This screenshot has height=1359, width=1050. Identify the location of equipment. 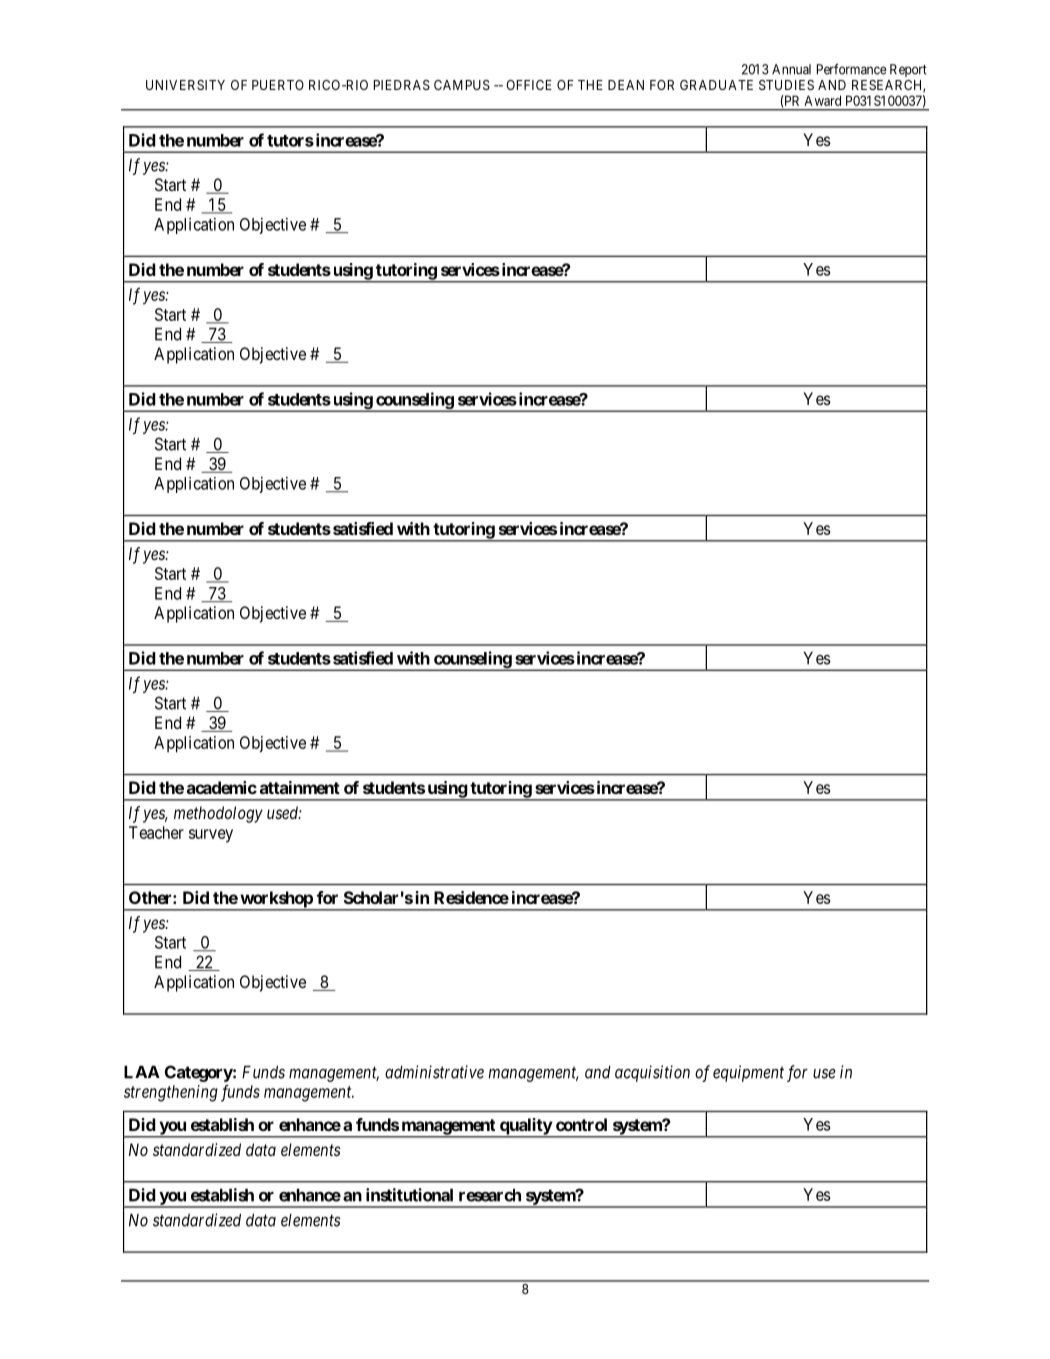
(748, 1073).
